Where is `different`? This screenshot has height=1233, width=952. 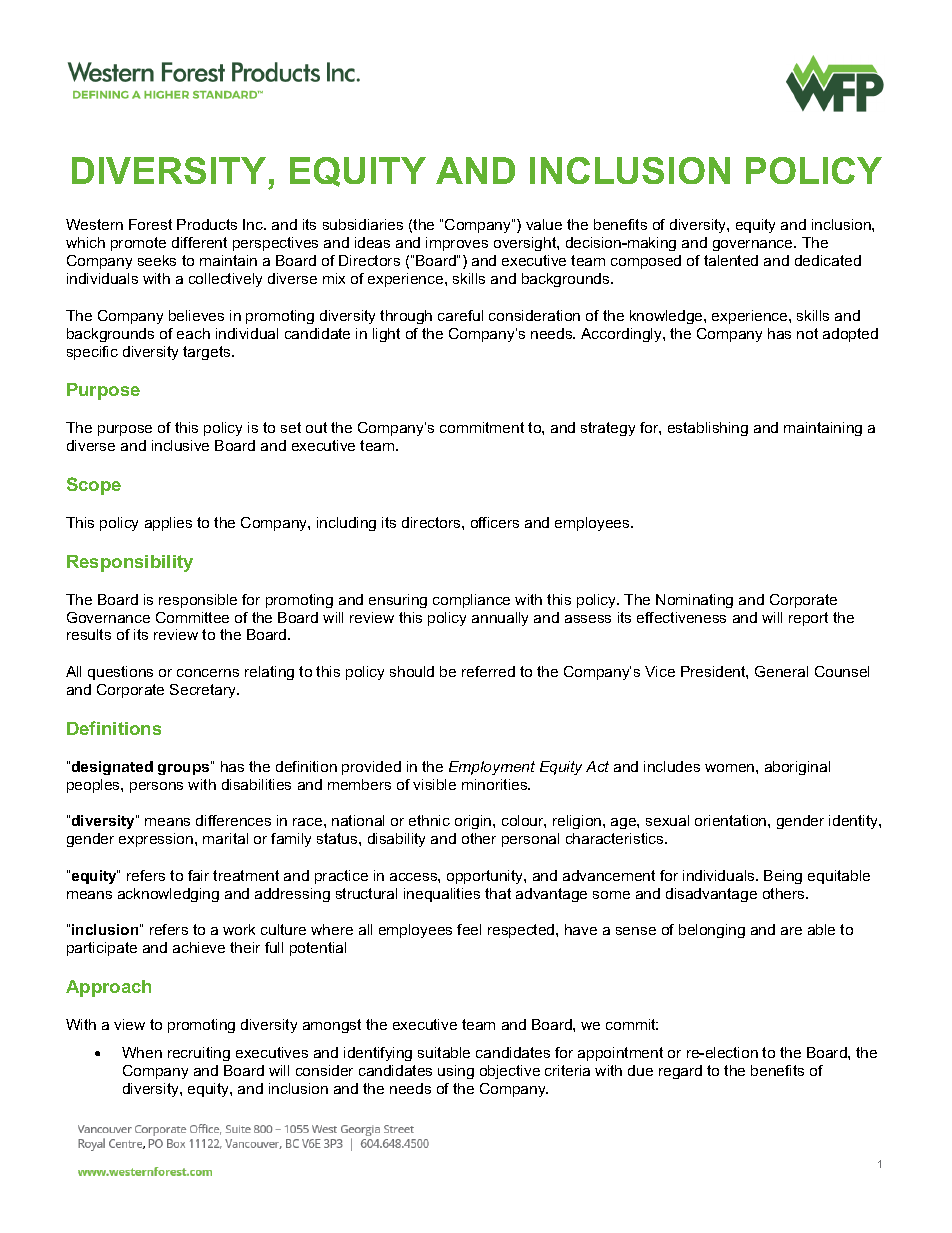 different is located at coordinates (199, 242).
